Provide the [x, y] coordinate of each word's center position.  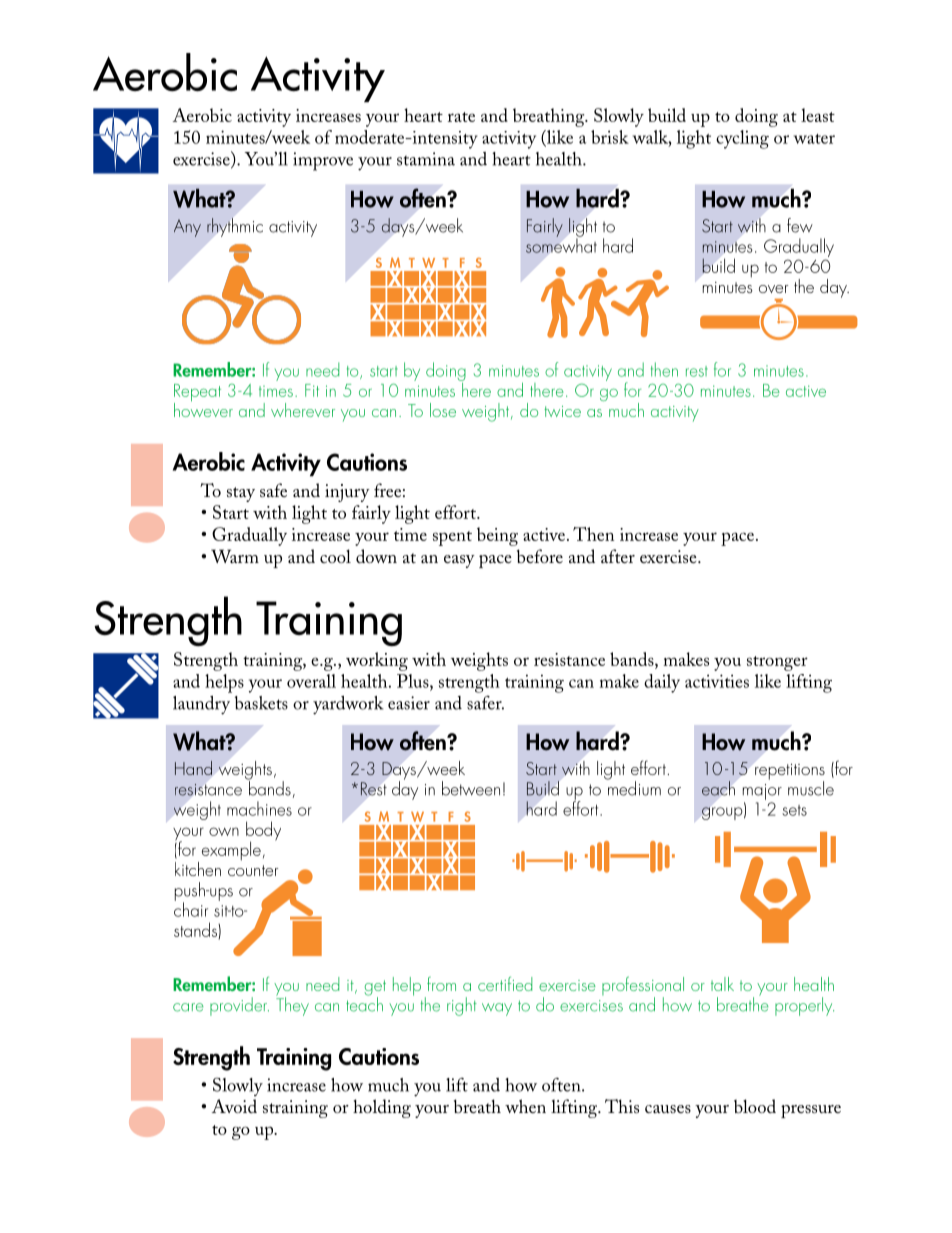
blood [755, 1106]
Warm [235, 556]
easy [459, 561]
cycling [742, 139]
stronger [777, 663]
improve [323, 161]
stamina [426, 159]
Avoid [234, 1106]
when [525, 1106]
